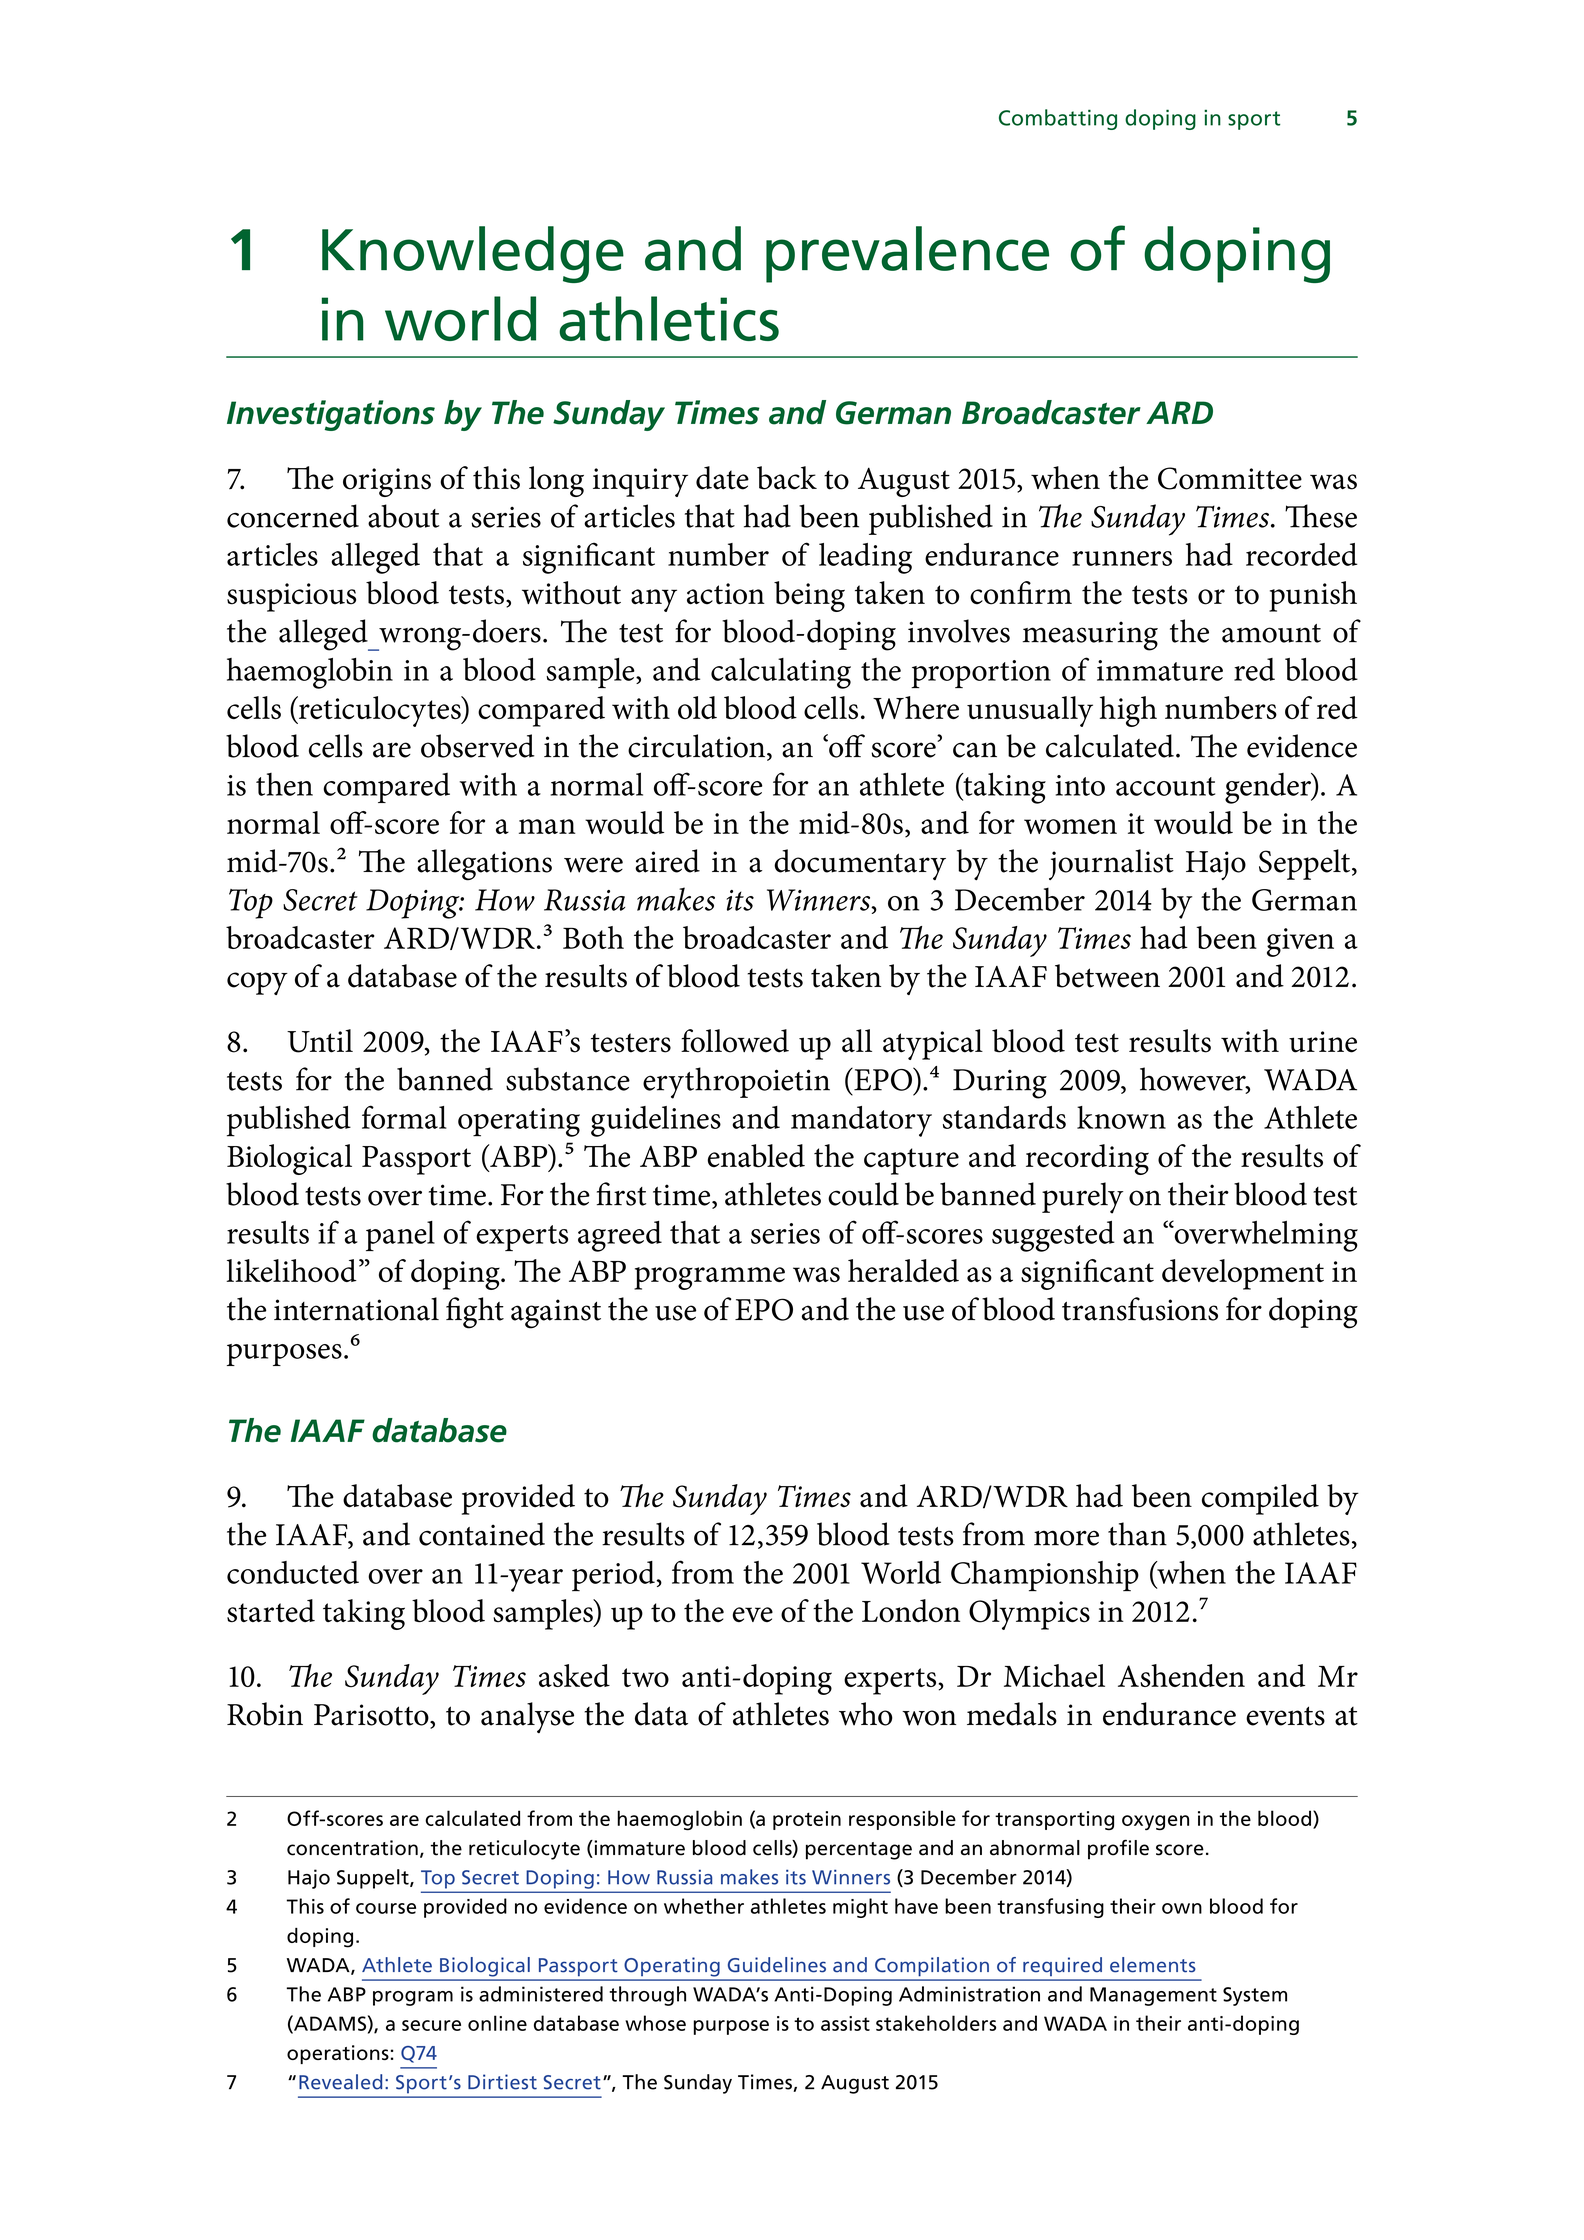 The height and width of the document is (2240, 1584). What do you see at coordinates (291, 597) in the document?
I see `suspicious` at bounding box center [291, 597].
